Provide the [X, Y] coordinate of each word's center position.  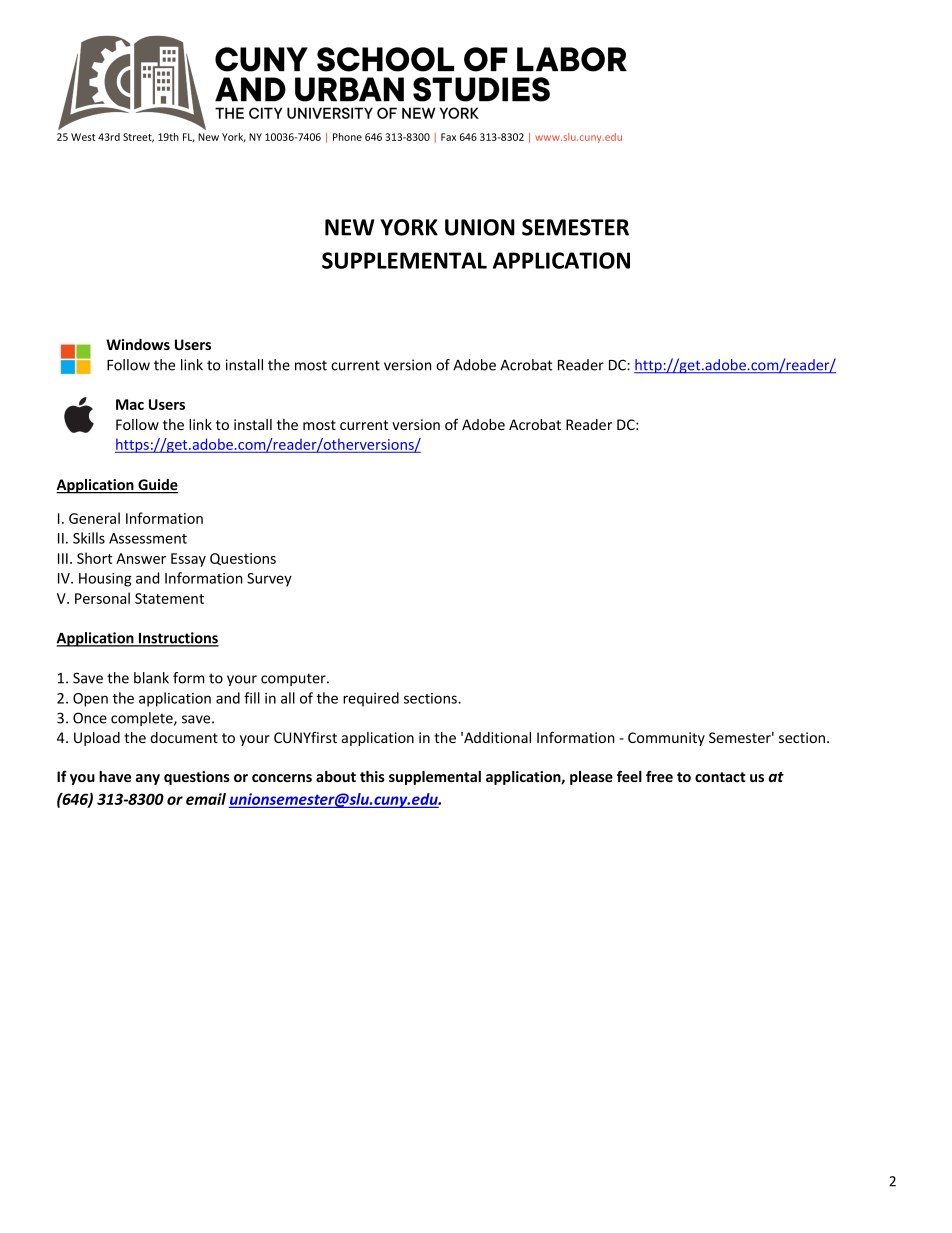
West [83, 137]
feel [629, 776]
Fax [448, 137]
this [372, 776]
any [148, 779]
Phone [347, 137]
